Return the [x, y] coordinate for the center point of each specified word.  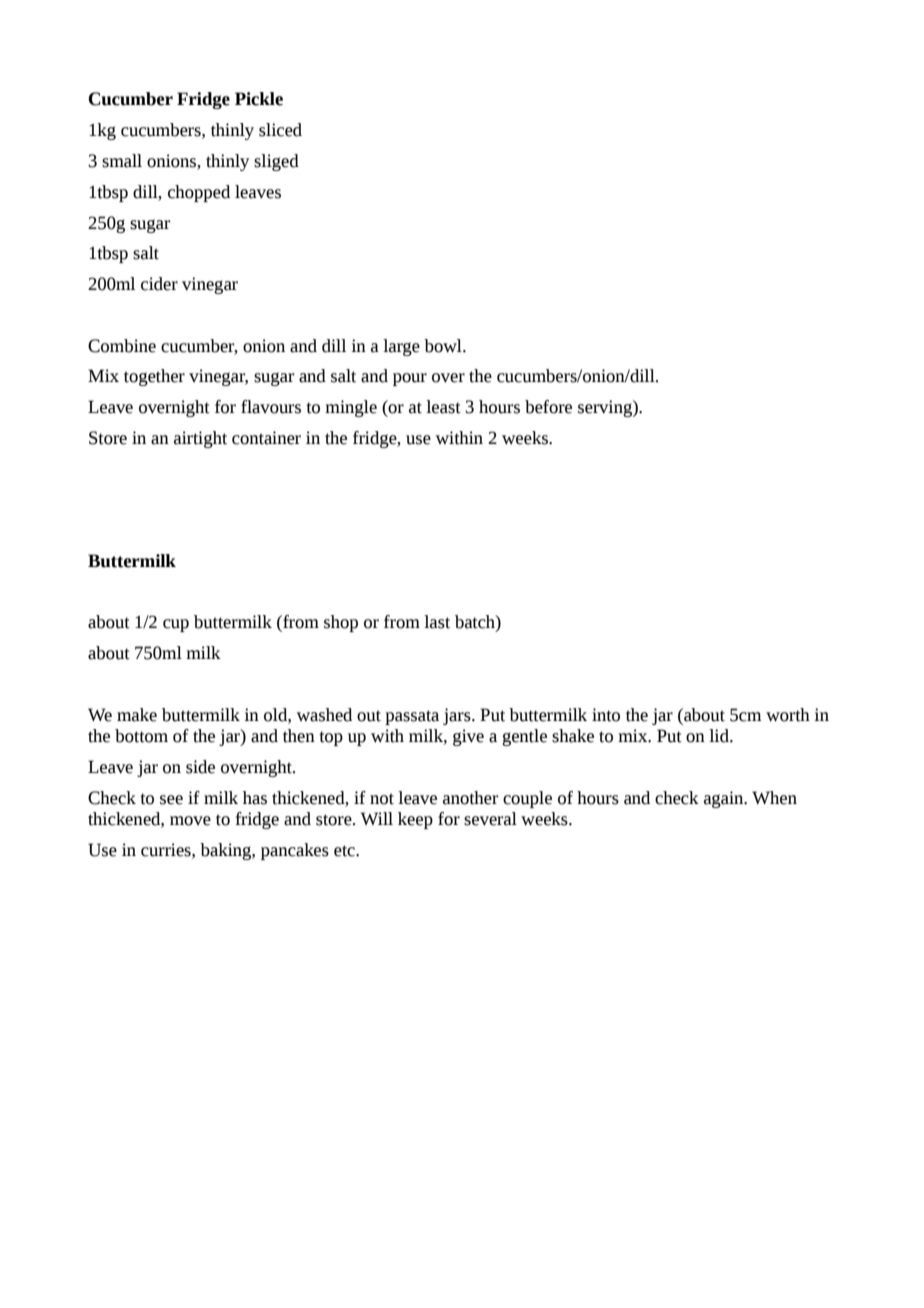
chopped [199, 193]
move [190, 821]
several [490, 819]
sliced [280, 130]
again [725, 799]
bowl [444, 346]
